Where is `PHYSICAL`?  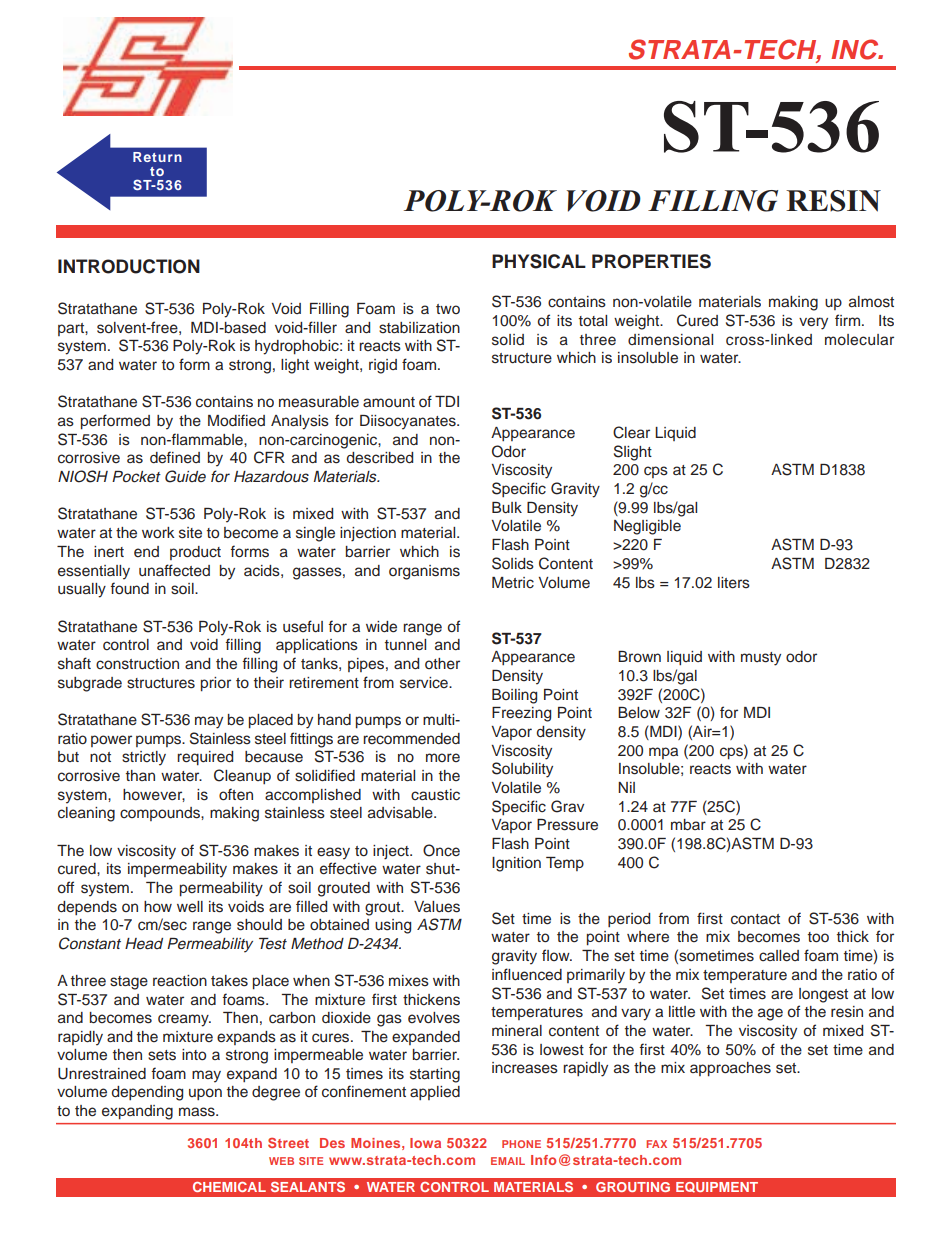 PHYSICAL is located at coordinates (539, 261).
